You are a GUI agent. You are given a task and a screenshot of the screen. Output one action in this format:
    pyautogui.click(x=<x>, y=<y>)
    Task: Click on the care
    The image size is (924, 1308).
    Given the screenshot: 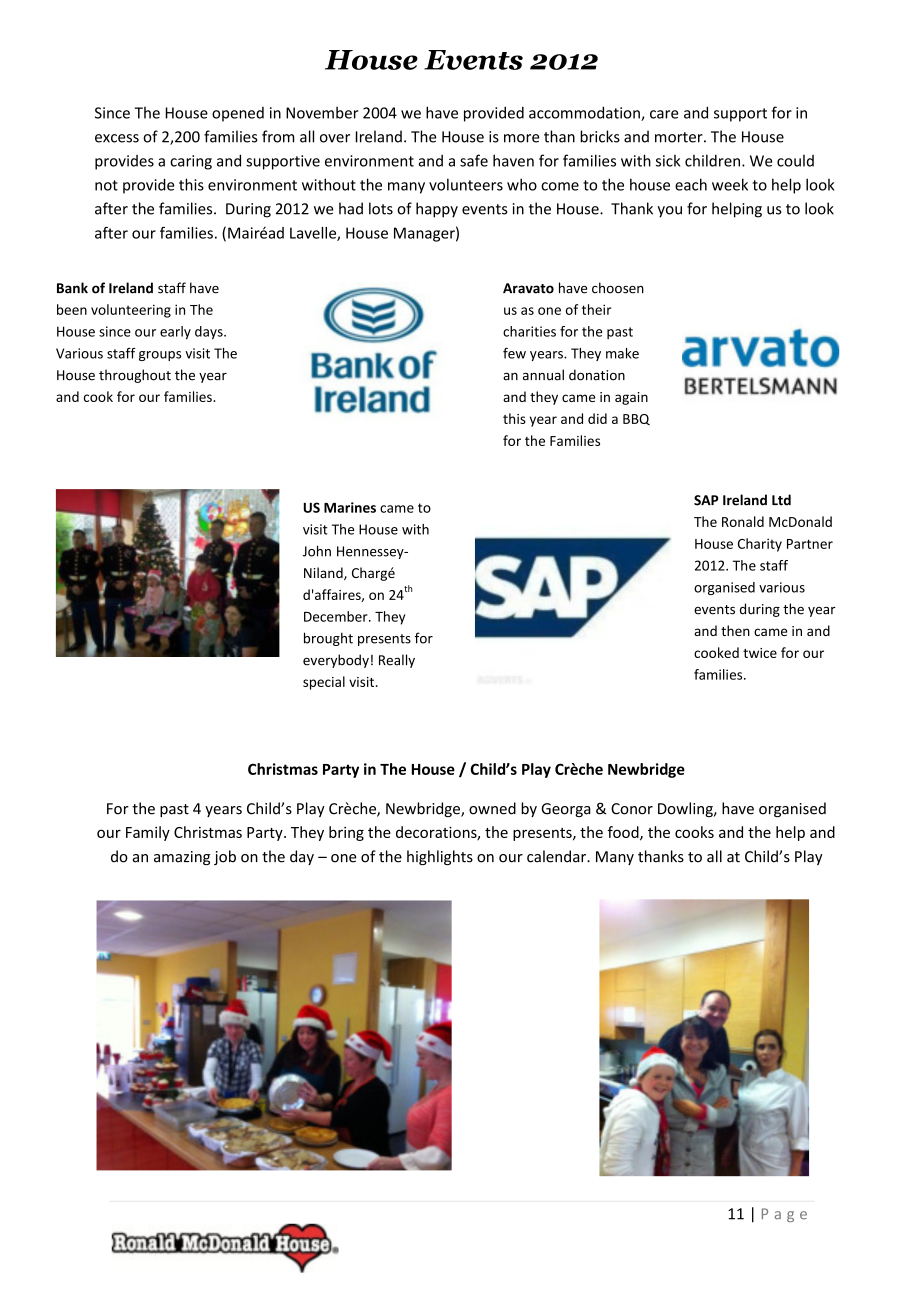 What is the action you would take?
    pyautogui.click(x=664, y=114)
